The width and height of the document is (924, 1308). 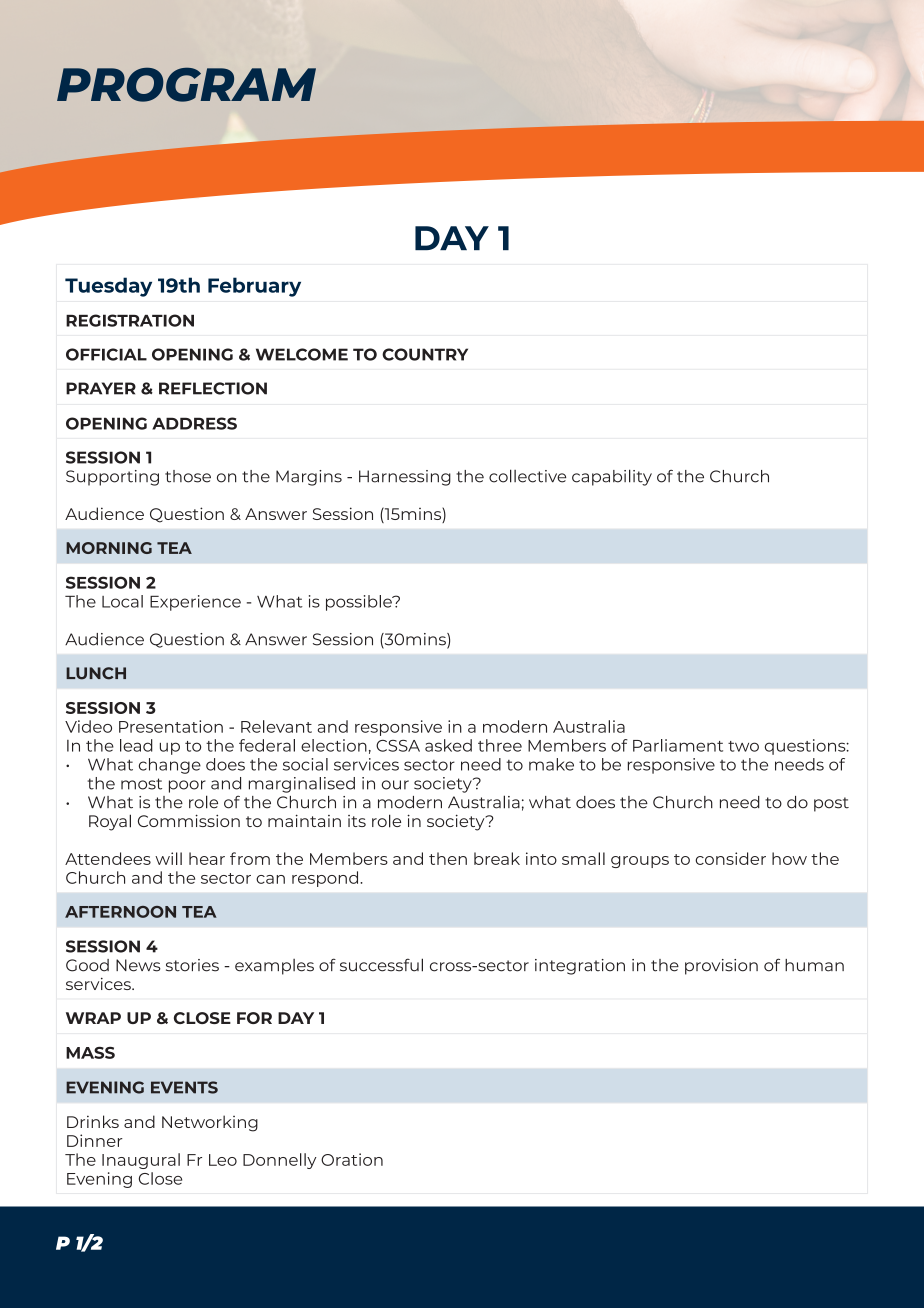 I want to click on then, so click(x=448, y=858).
